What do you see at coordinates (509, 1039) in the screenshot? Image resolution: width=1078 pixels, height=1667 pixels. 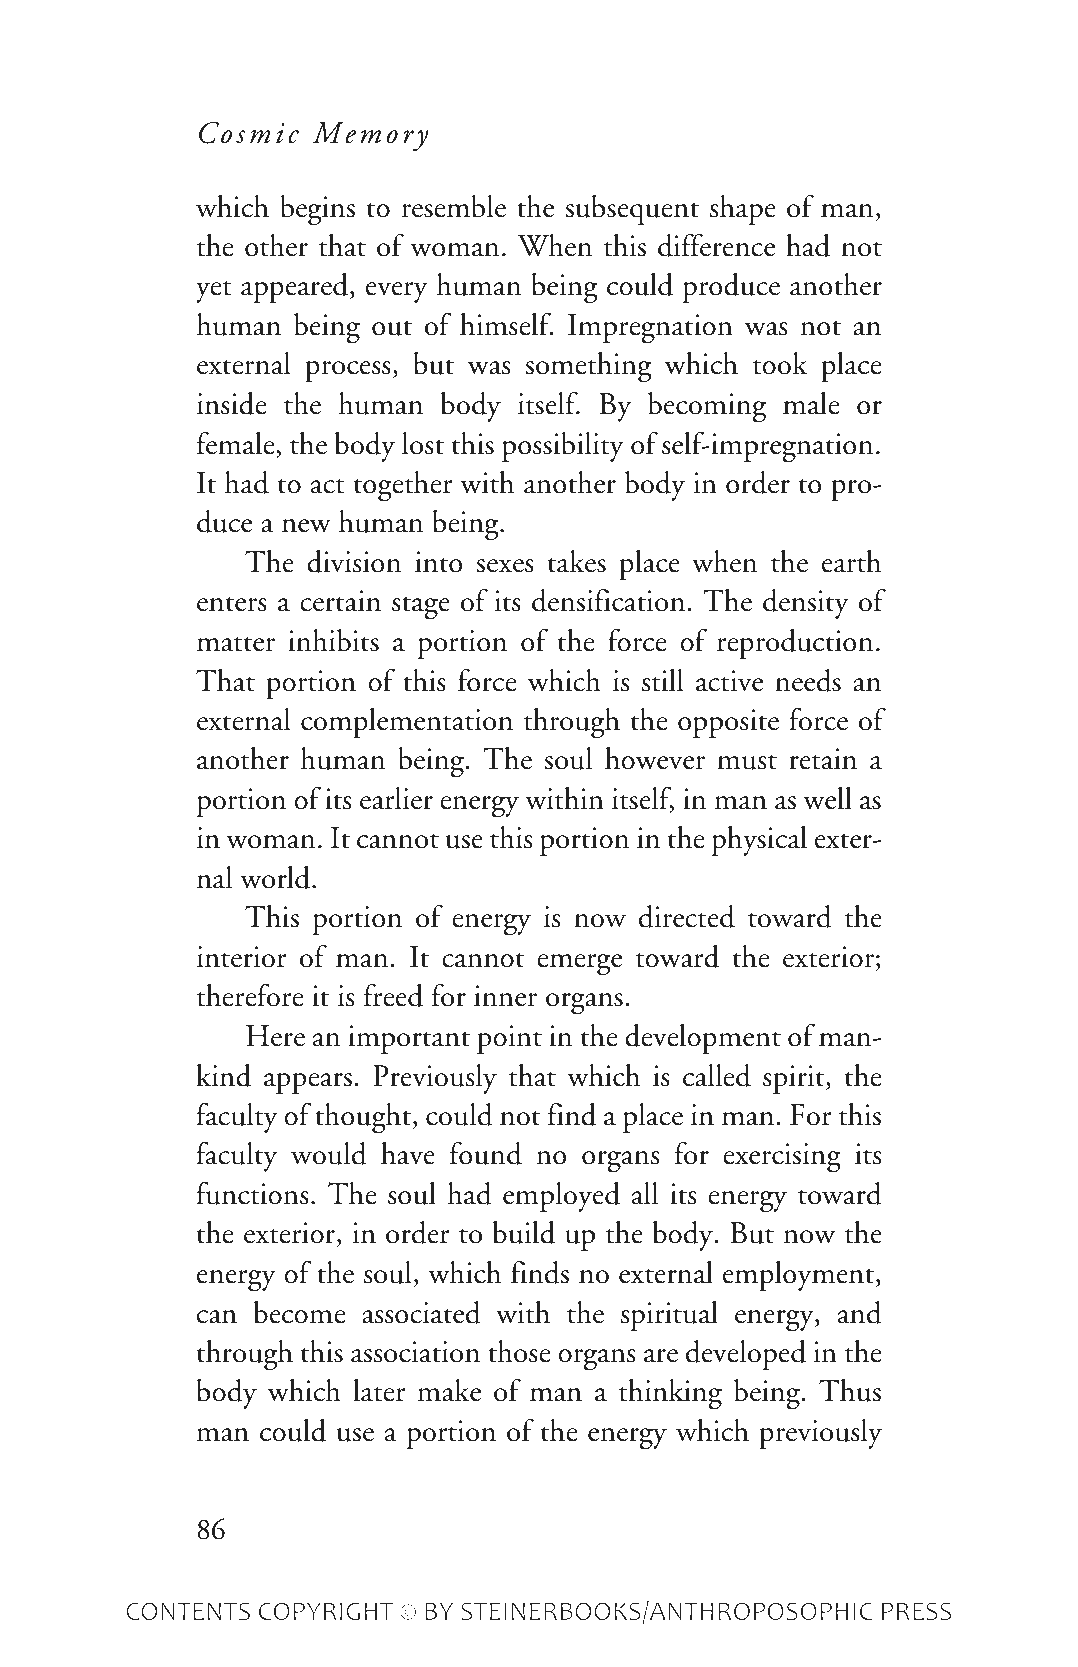 I see `point` at bounding box center [509, 1039].
